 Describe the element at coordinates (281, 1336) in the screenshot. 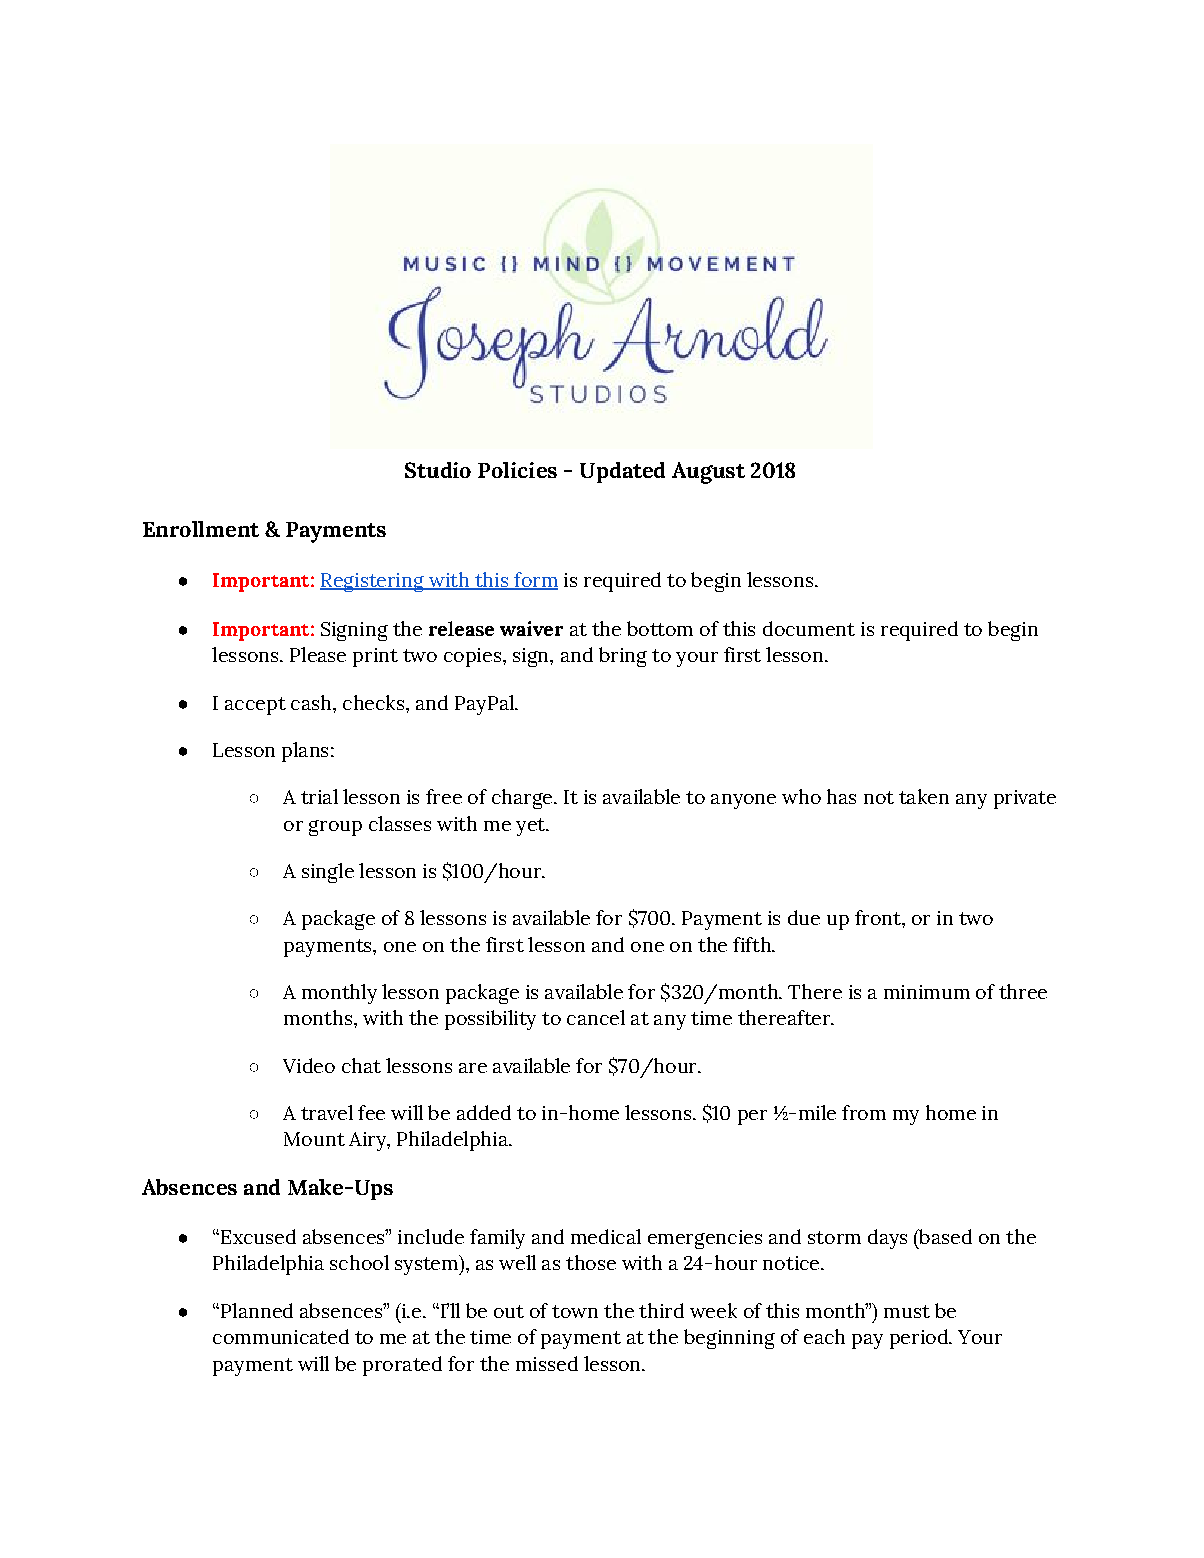

I see `communicated` at that location.
